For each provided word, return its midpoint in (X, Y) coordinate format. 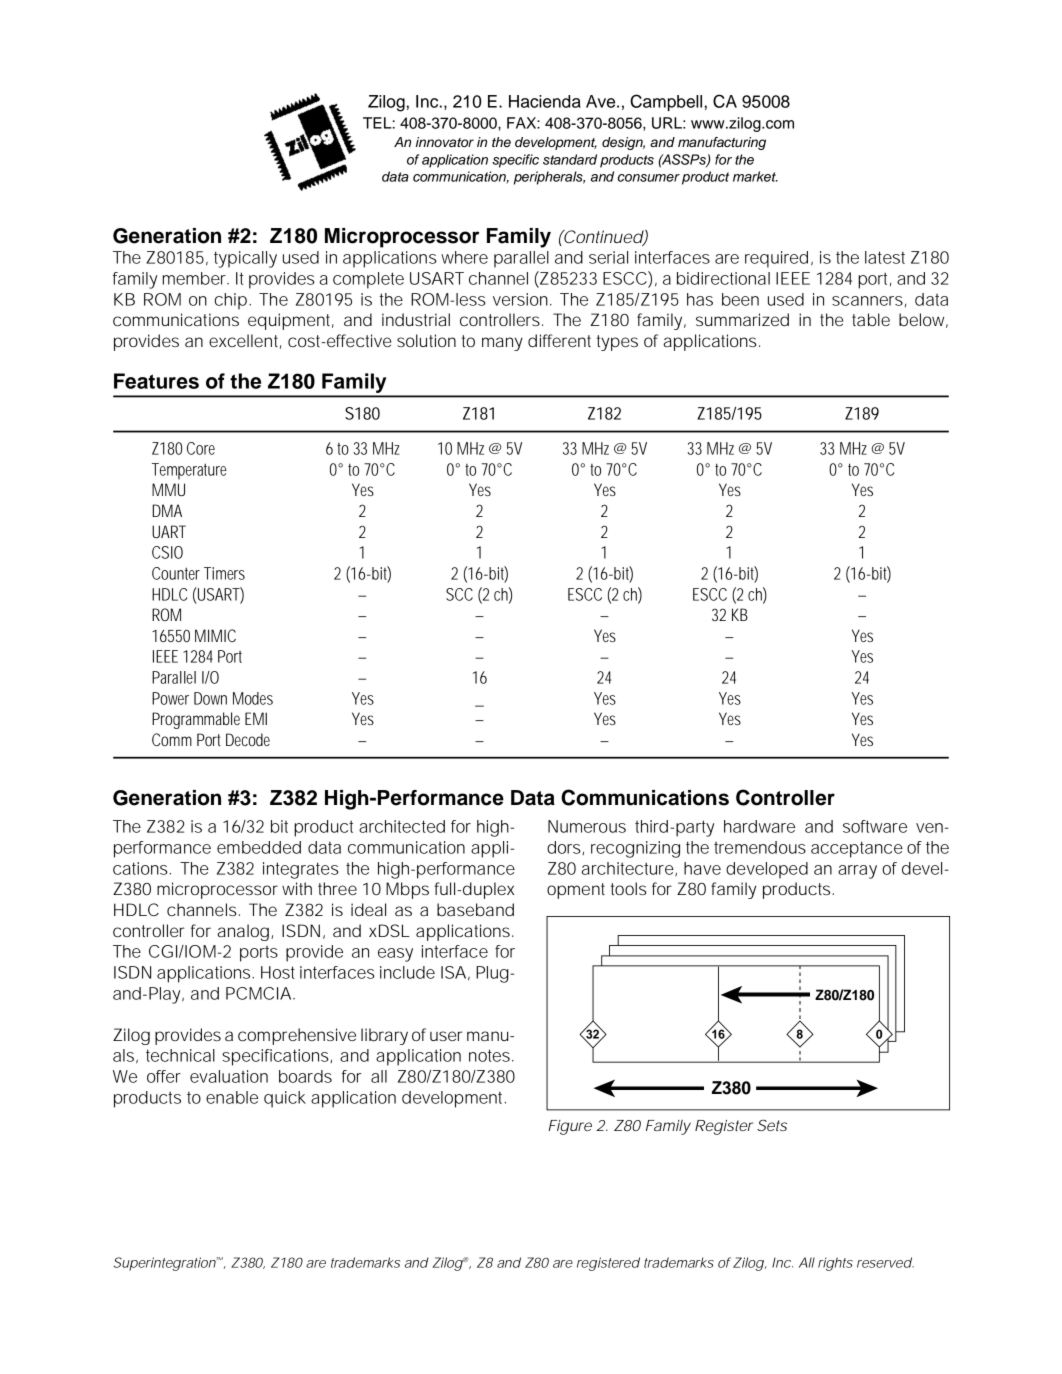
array (857, 872)
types (617, 343)
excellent (245, 341)
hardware (759, 826)
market (755, 176)
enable (232, 1097)
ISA (455, 973)
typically (245, 259)
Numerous (587, 826)
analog (245, 932)
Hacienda (545, 101)
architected (402, 826)
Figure (570, 1127)
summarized (742, 319)
